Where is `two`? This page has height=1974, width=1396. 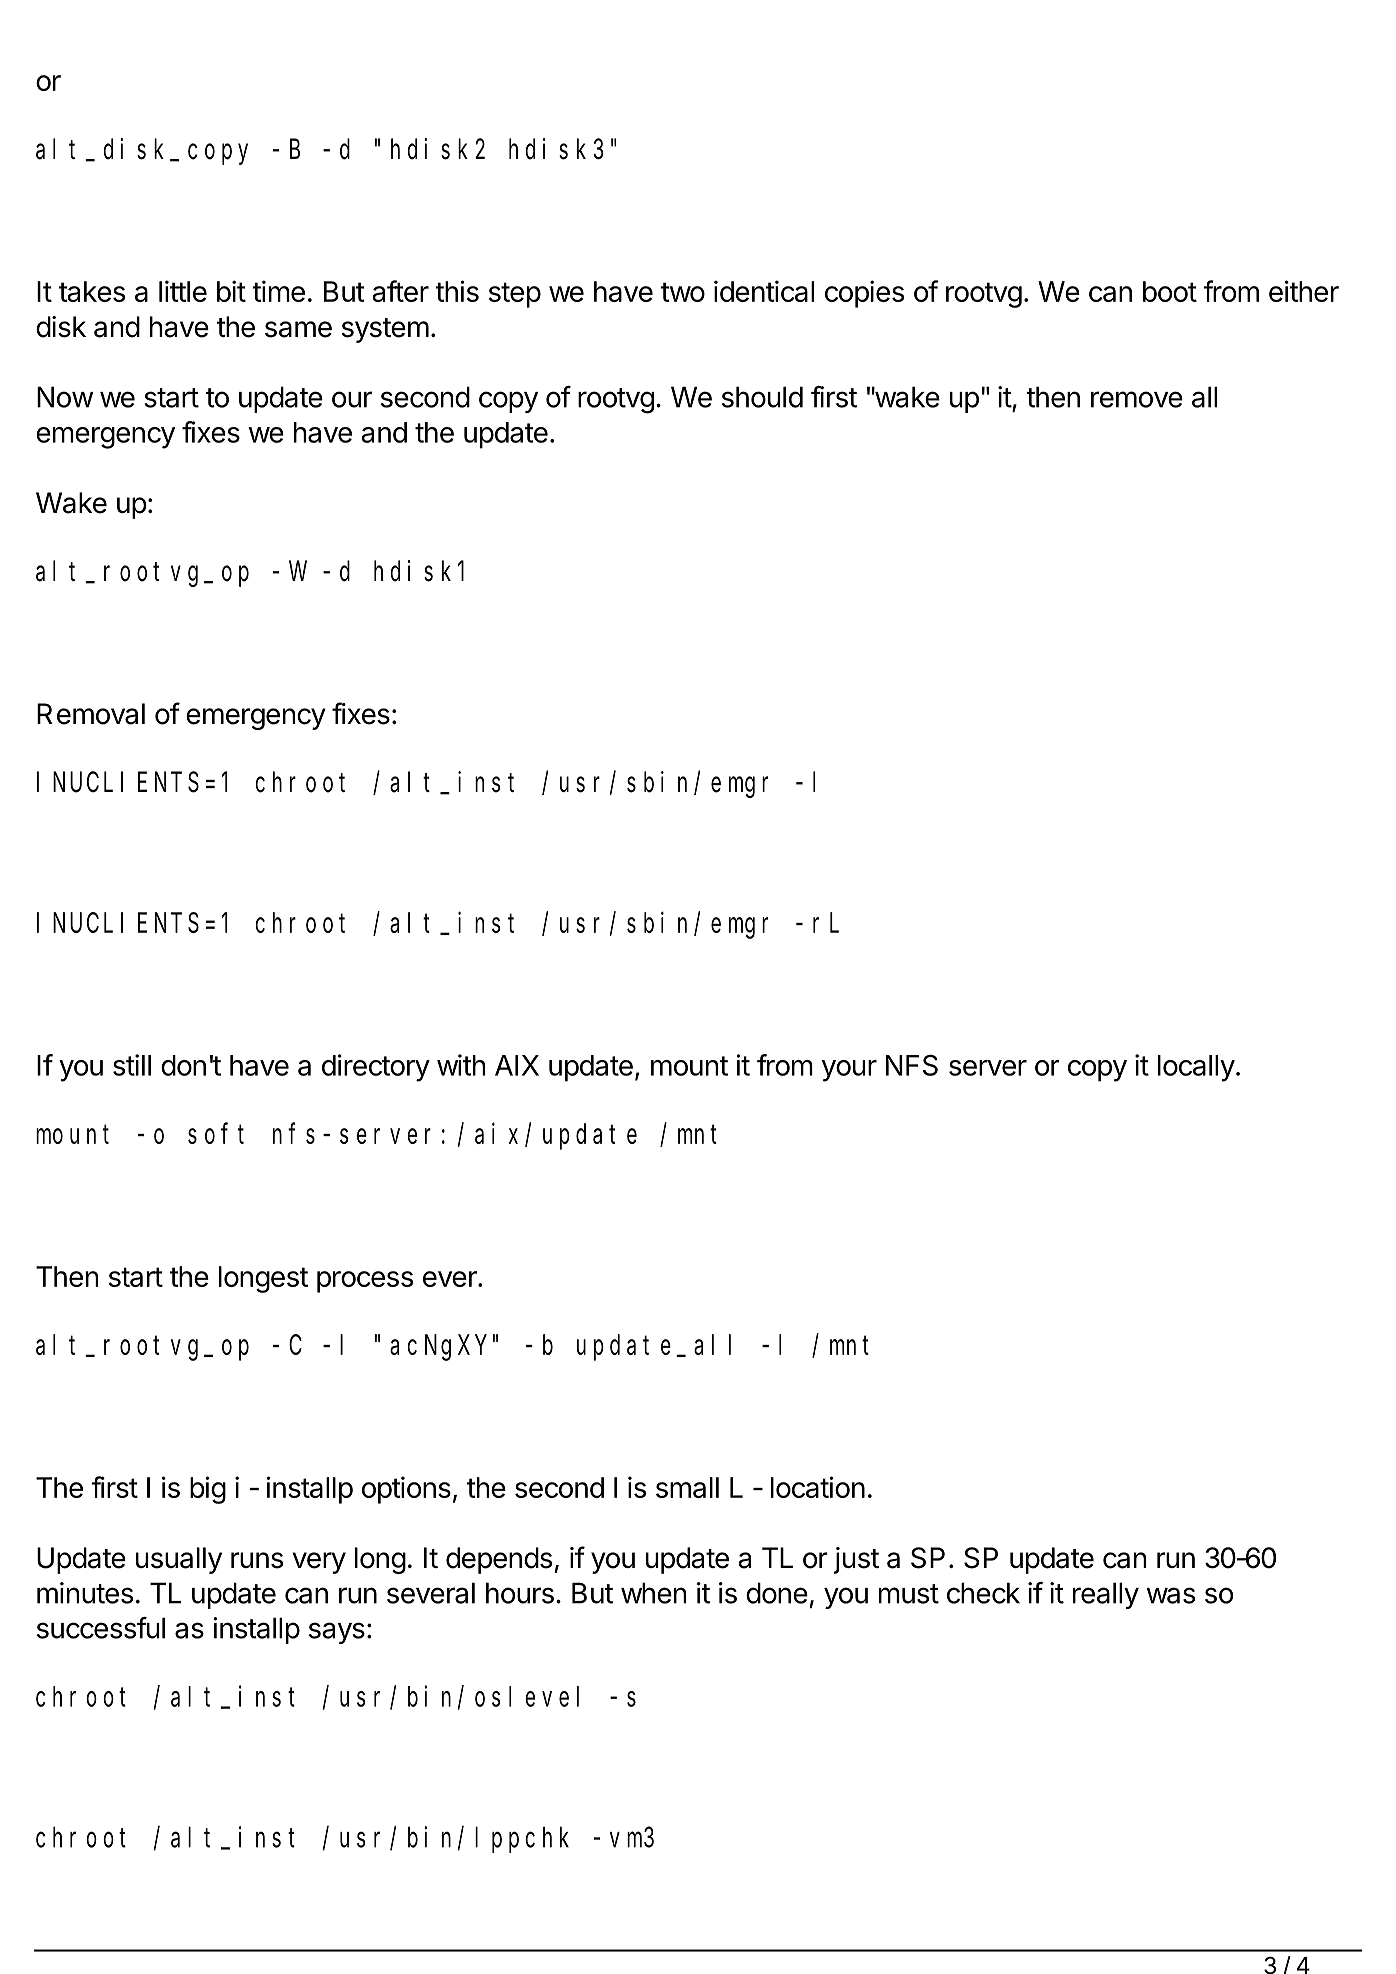
two is located at coordinates (683, 292).
